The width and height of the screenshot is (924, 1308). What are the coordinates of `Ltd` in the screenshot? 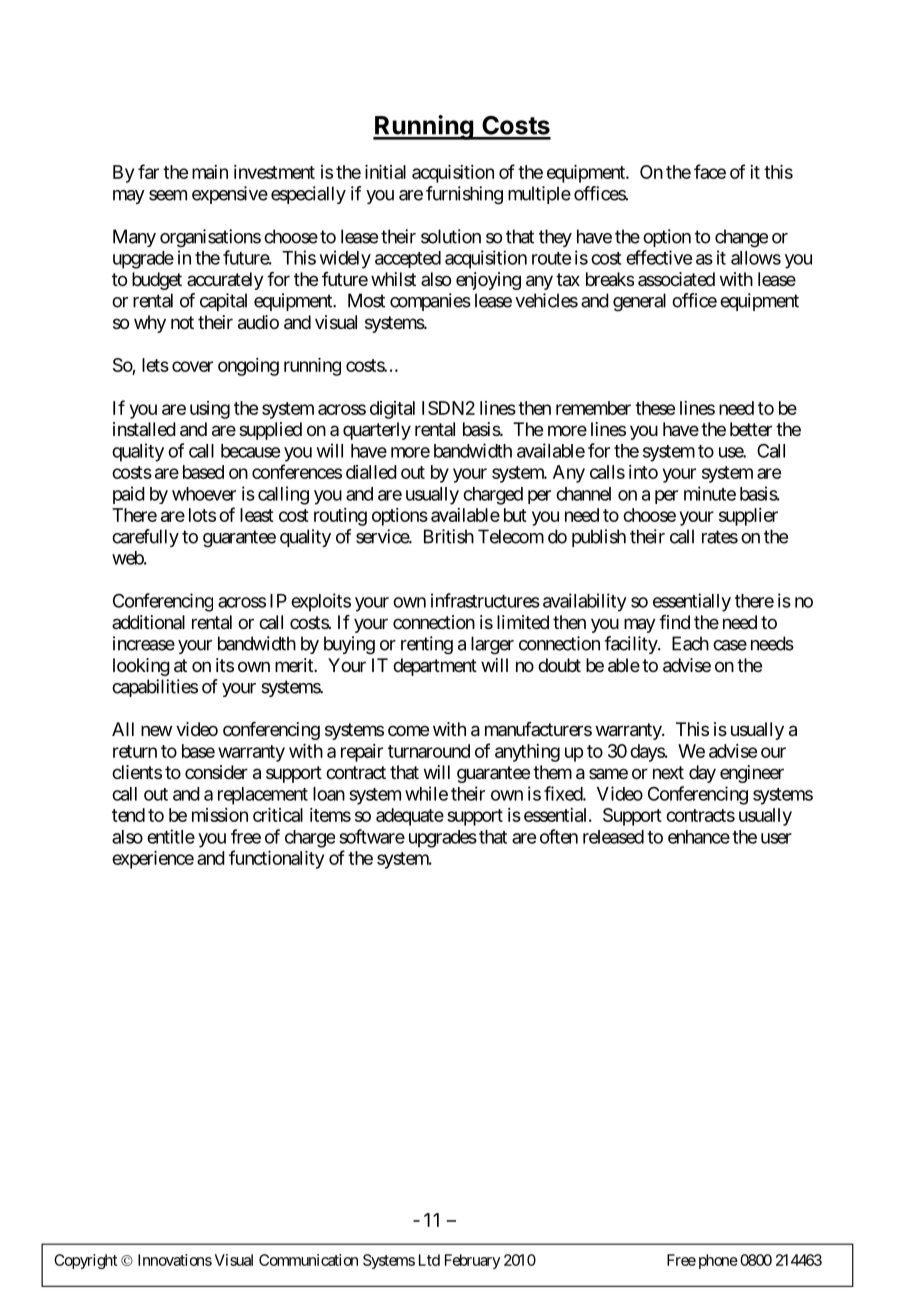 It's located at (429, 1260).
